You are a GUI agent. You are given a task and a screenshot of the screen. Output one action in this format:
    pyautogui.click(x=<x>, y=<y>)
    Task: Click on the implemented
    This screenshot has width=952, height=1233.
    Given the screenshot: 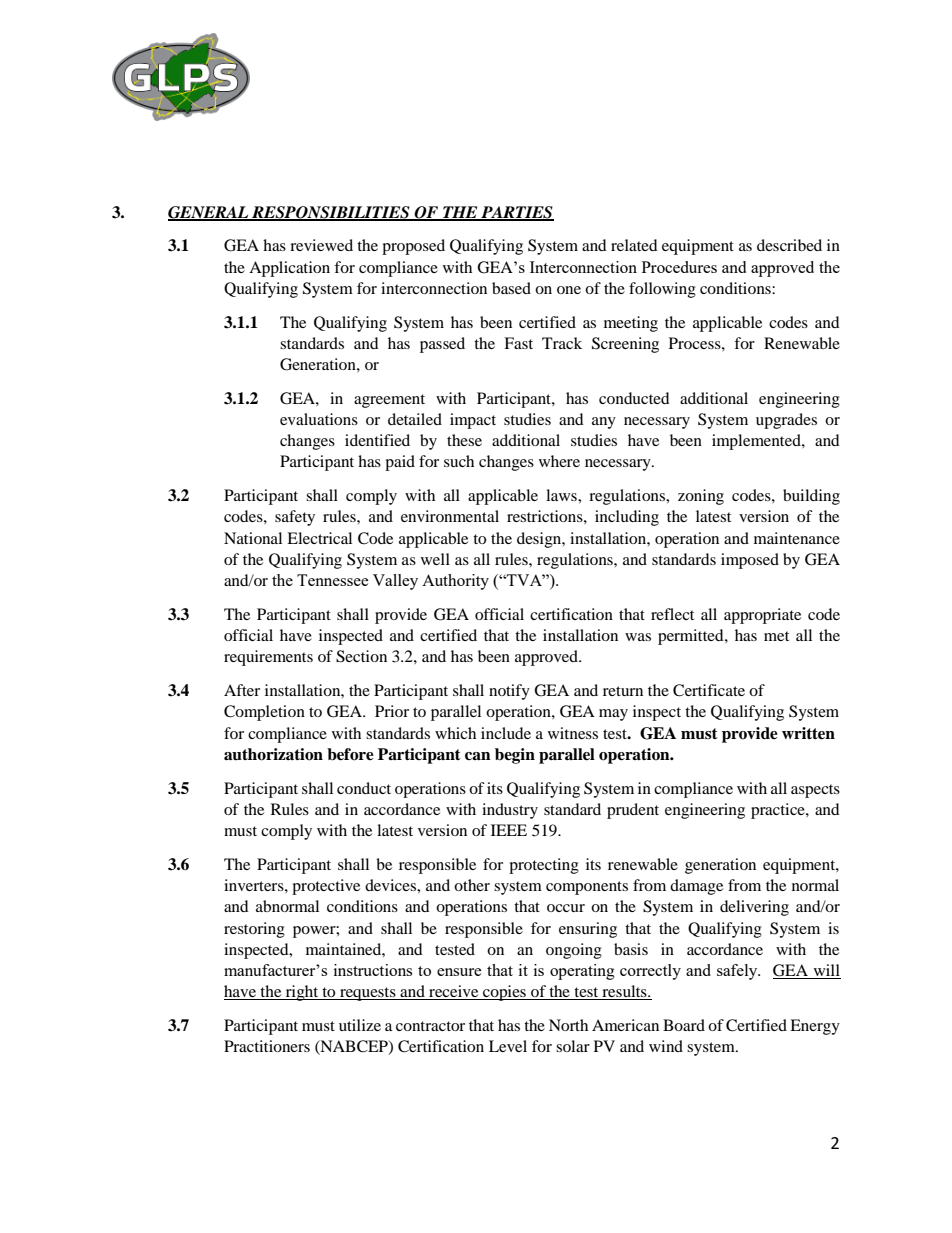 What is the action you would take?
    pyautogui.click(x=757, y=442)
